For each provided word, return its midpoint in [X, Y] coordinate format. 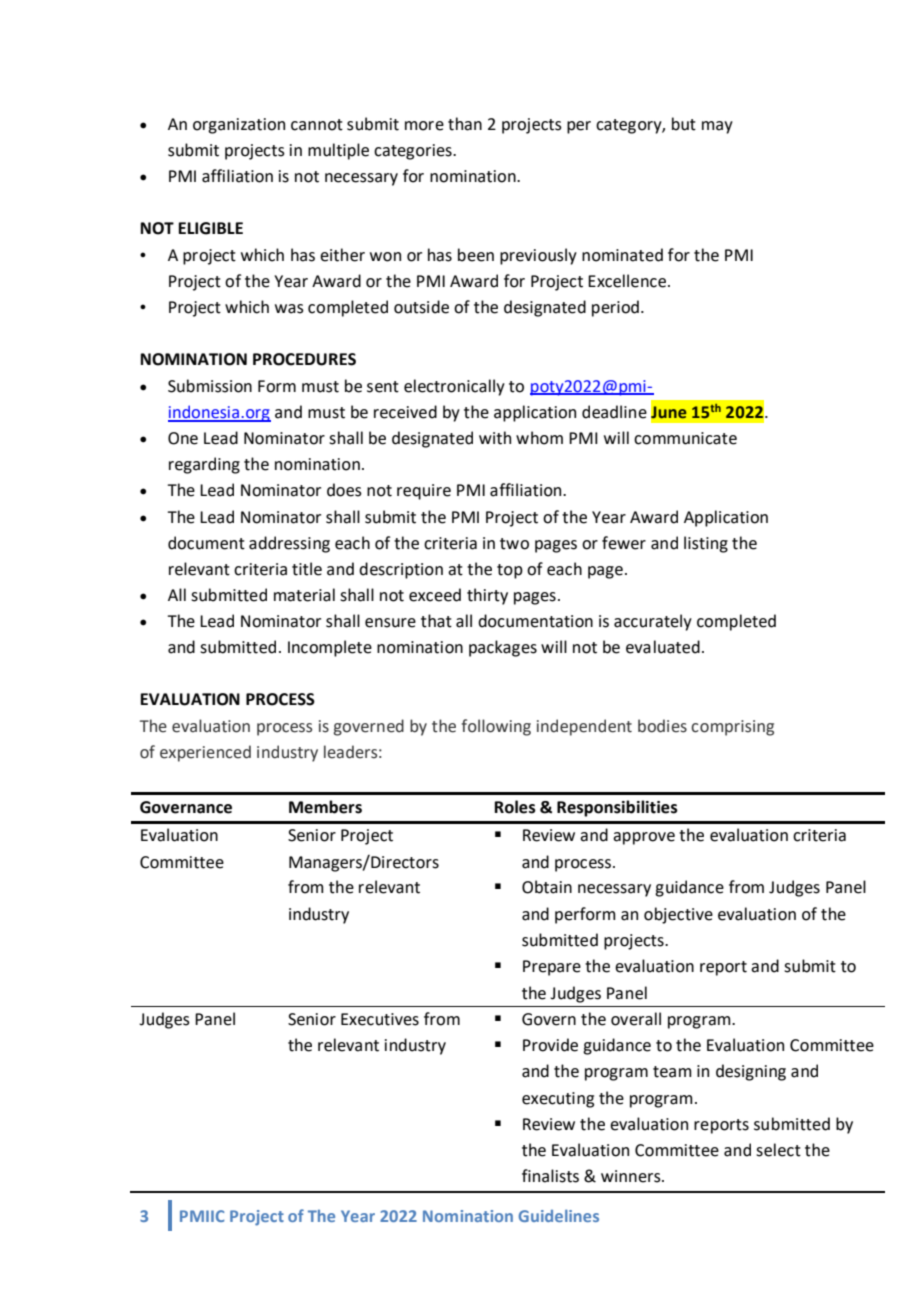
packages [503, 648]
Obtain [547, 887]
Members [325, 807]
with [495, 438]
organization [239, 126]
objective [678, 915]
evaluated [663, 647]
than [465, 124]
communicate [685, 438]
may [717, 127]
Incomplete [330, 648]
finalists [550, 1176]
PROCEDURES [304, 359]
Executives [380, 1019]
